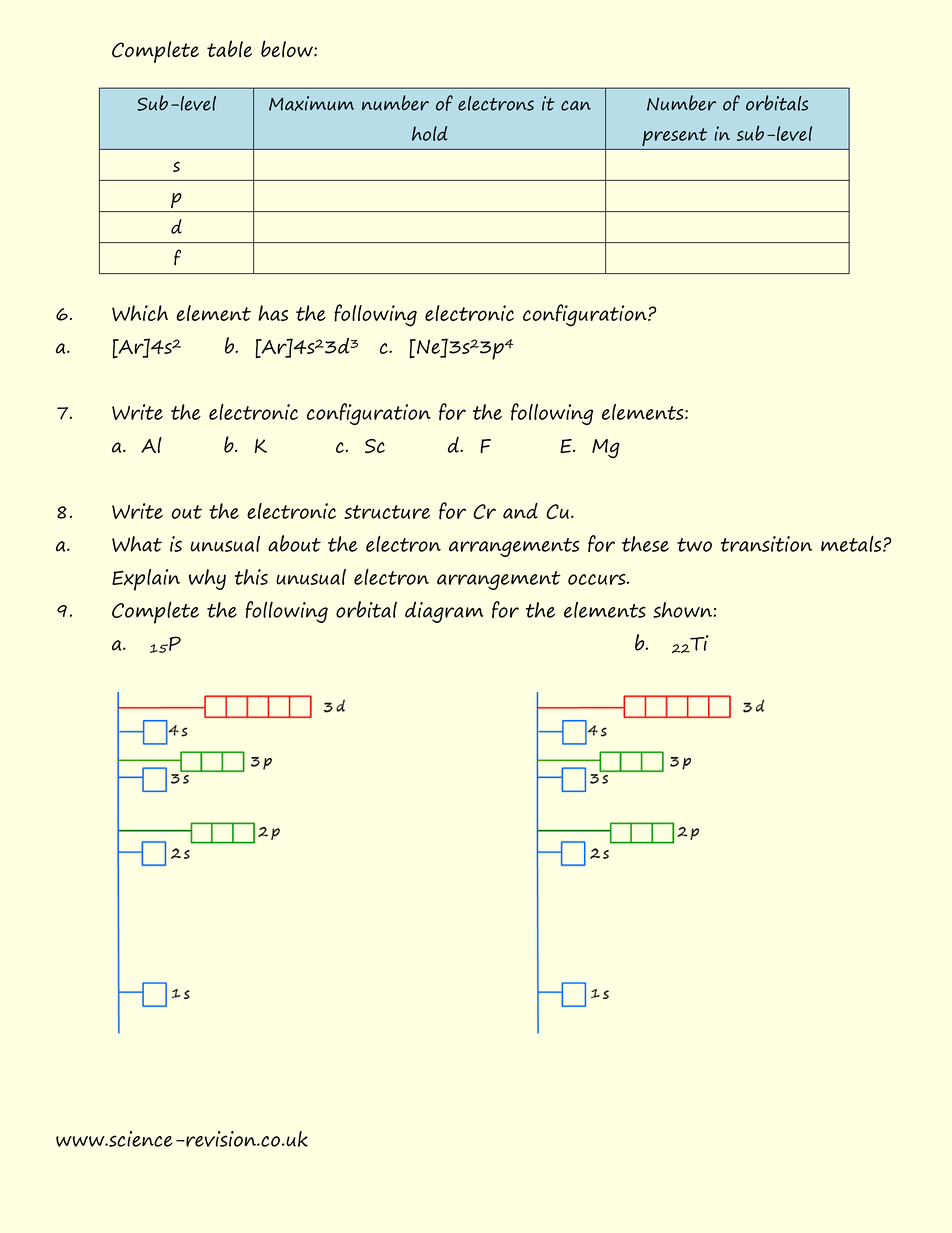  I want to click on present, so click(674, 137).
